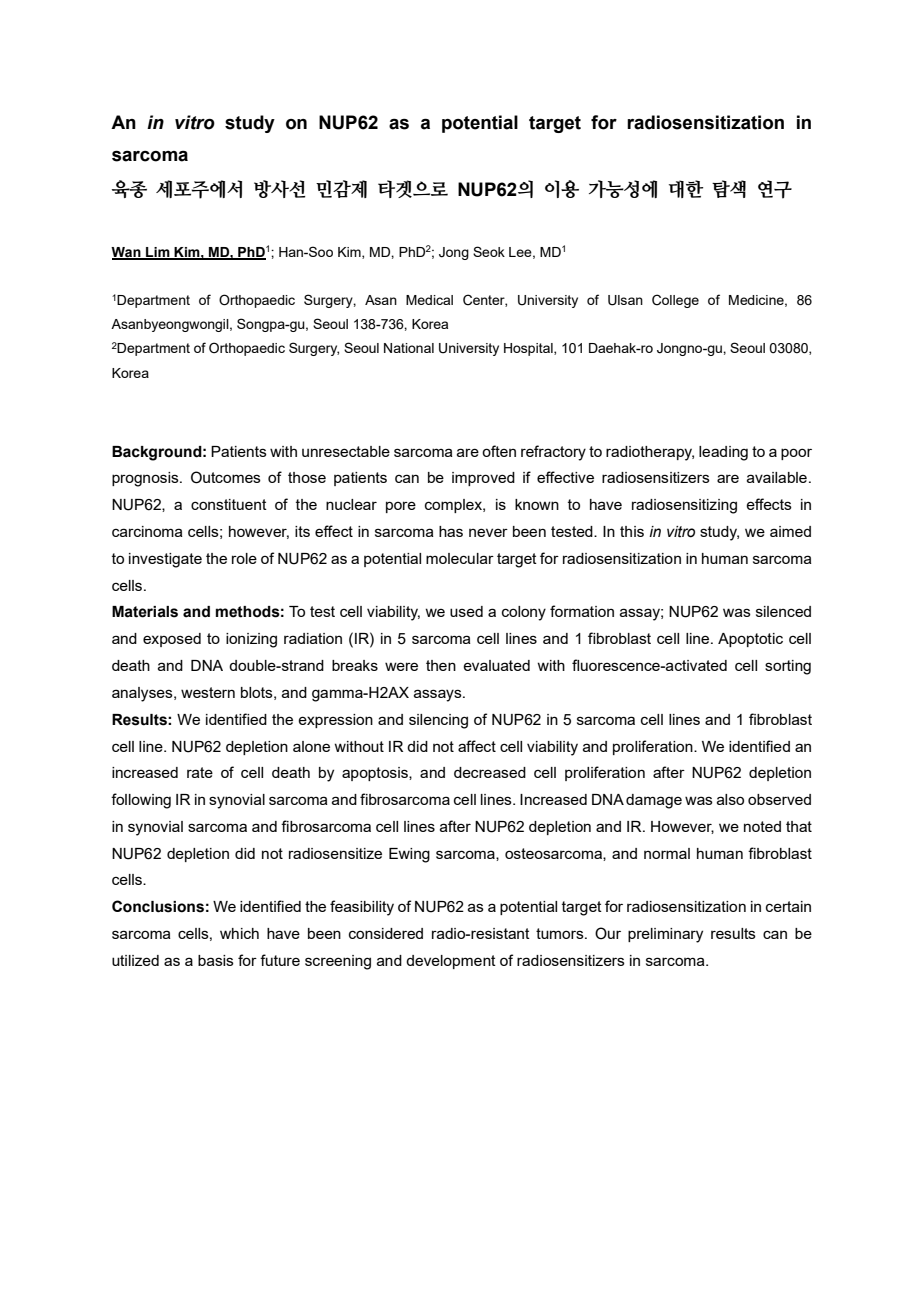 The image size is (924, 1308). Describe the element at coordinates (239, 933) in the screenshot. I see `which` at that location.
